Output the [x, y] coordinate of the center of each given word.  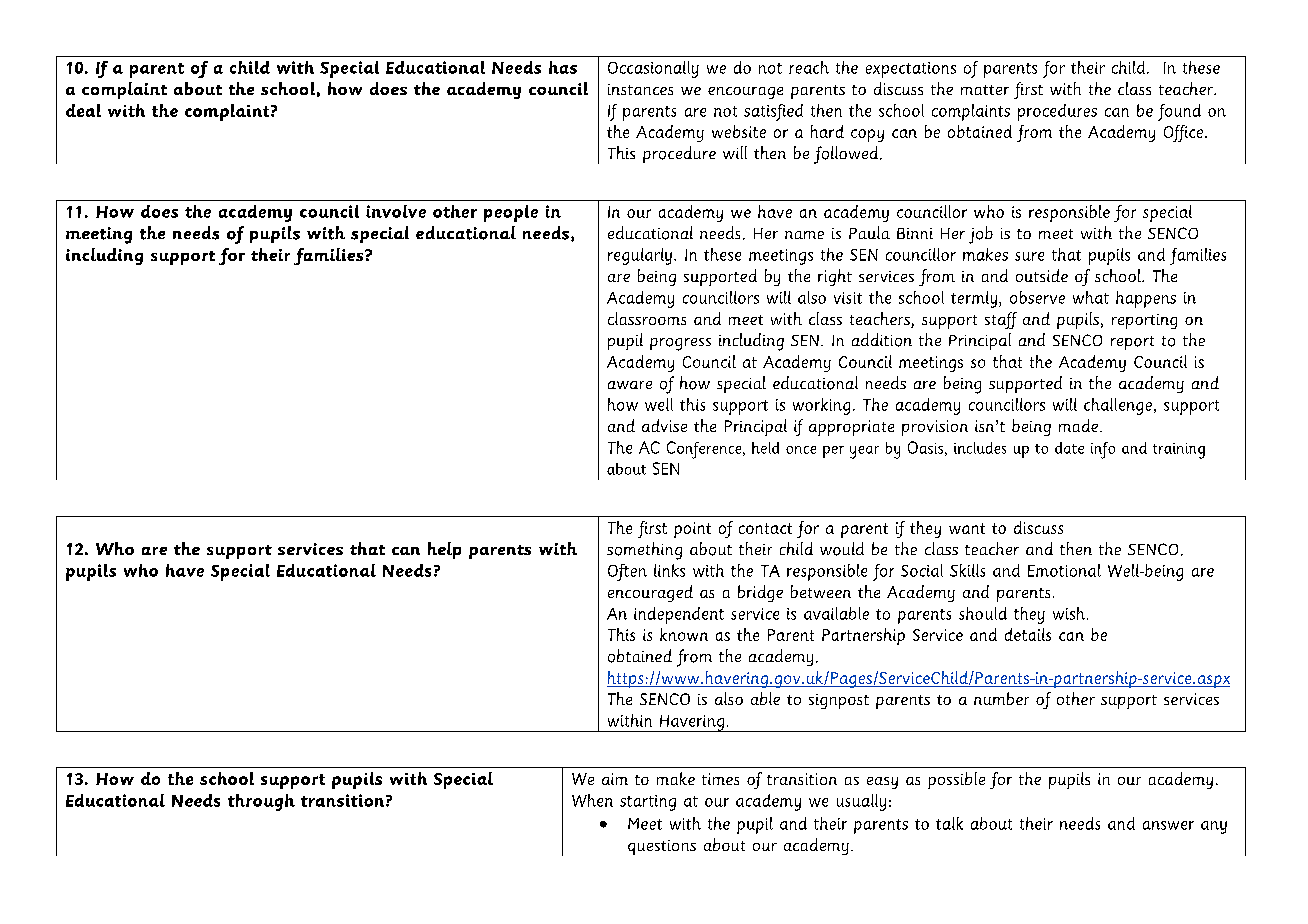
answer [1168, 825]
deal [83, 110]
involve [396, 211]
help [444, 550]
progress [680, 344]
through [261, 802]
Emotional [1064, 570]
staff [1001, 320]
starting [648, 803]
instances [640, 89]
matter [985, 90]
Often [627, 572]
